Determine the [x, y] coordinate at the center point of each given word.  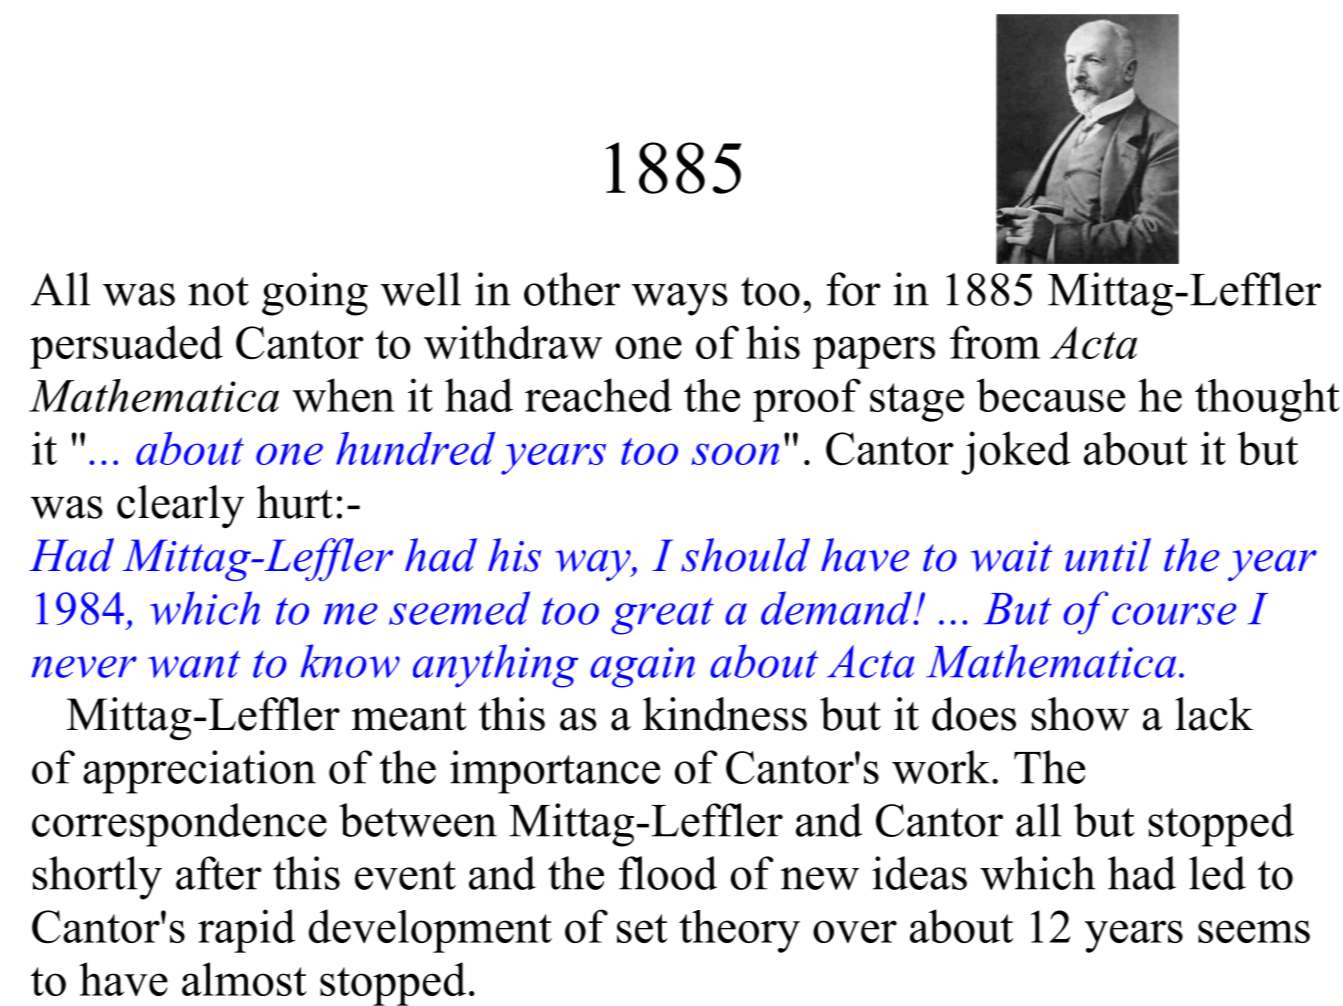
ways [680, 299]
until [1108, 555]
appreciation [199, 772]
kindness [725, 714]
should [745, 555]
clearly [180, 506]
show [1080, 714]
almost [244, 979]
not [218, 291]
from [995, 342]
